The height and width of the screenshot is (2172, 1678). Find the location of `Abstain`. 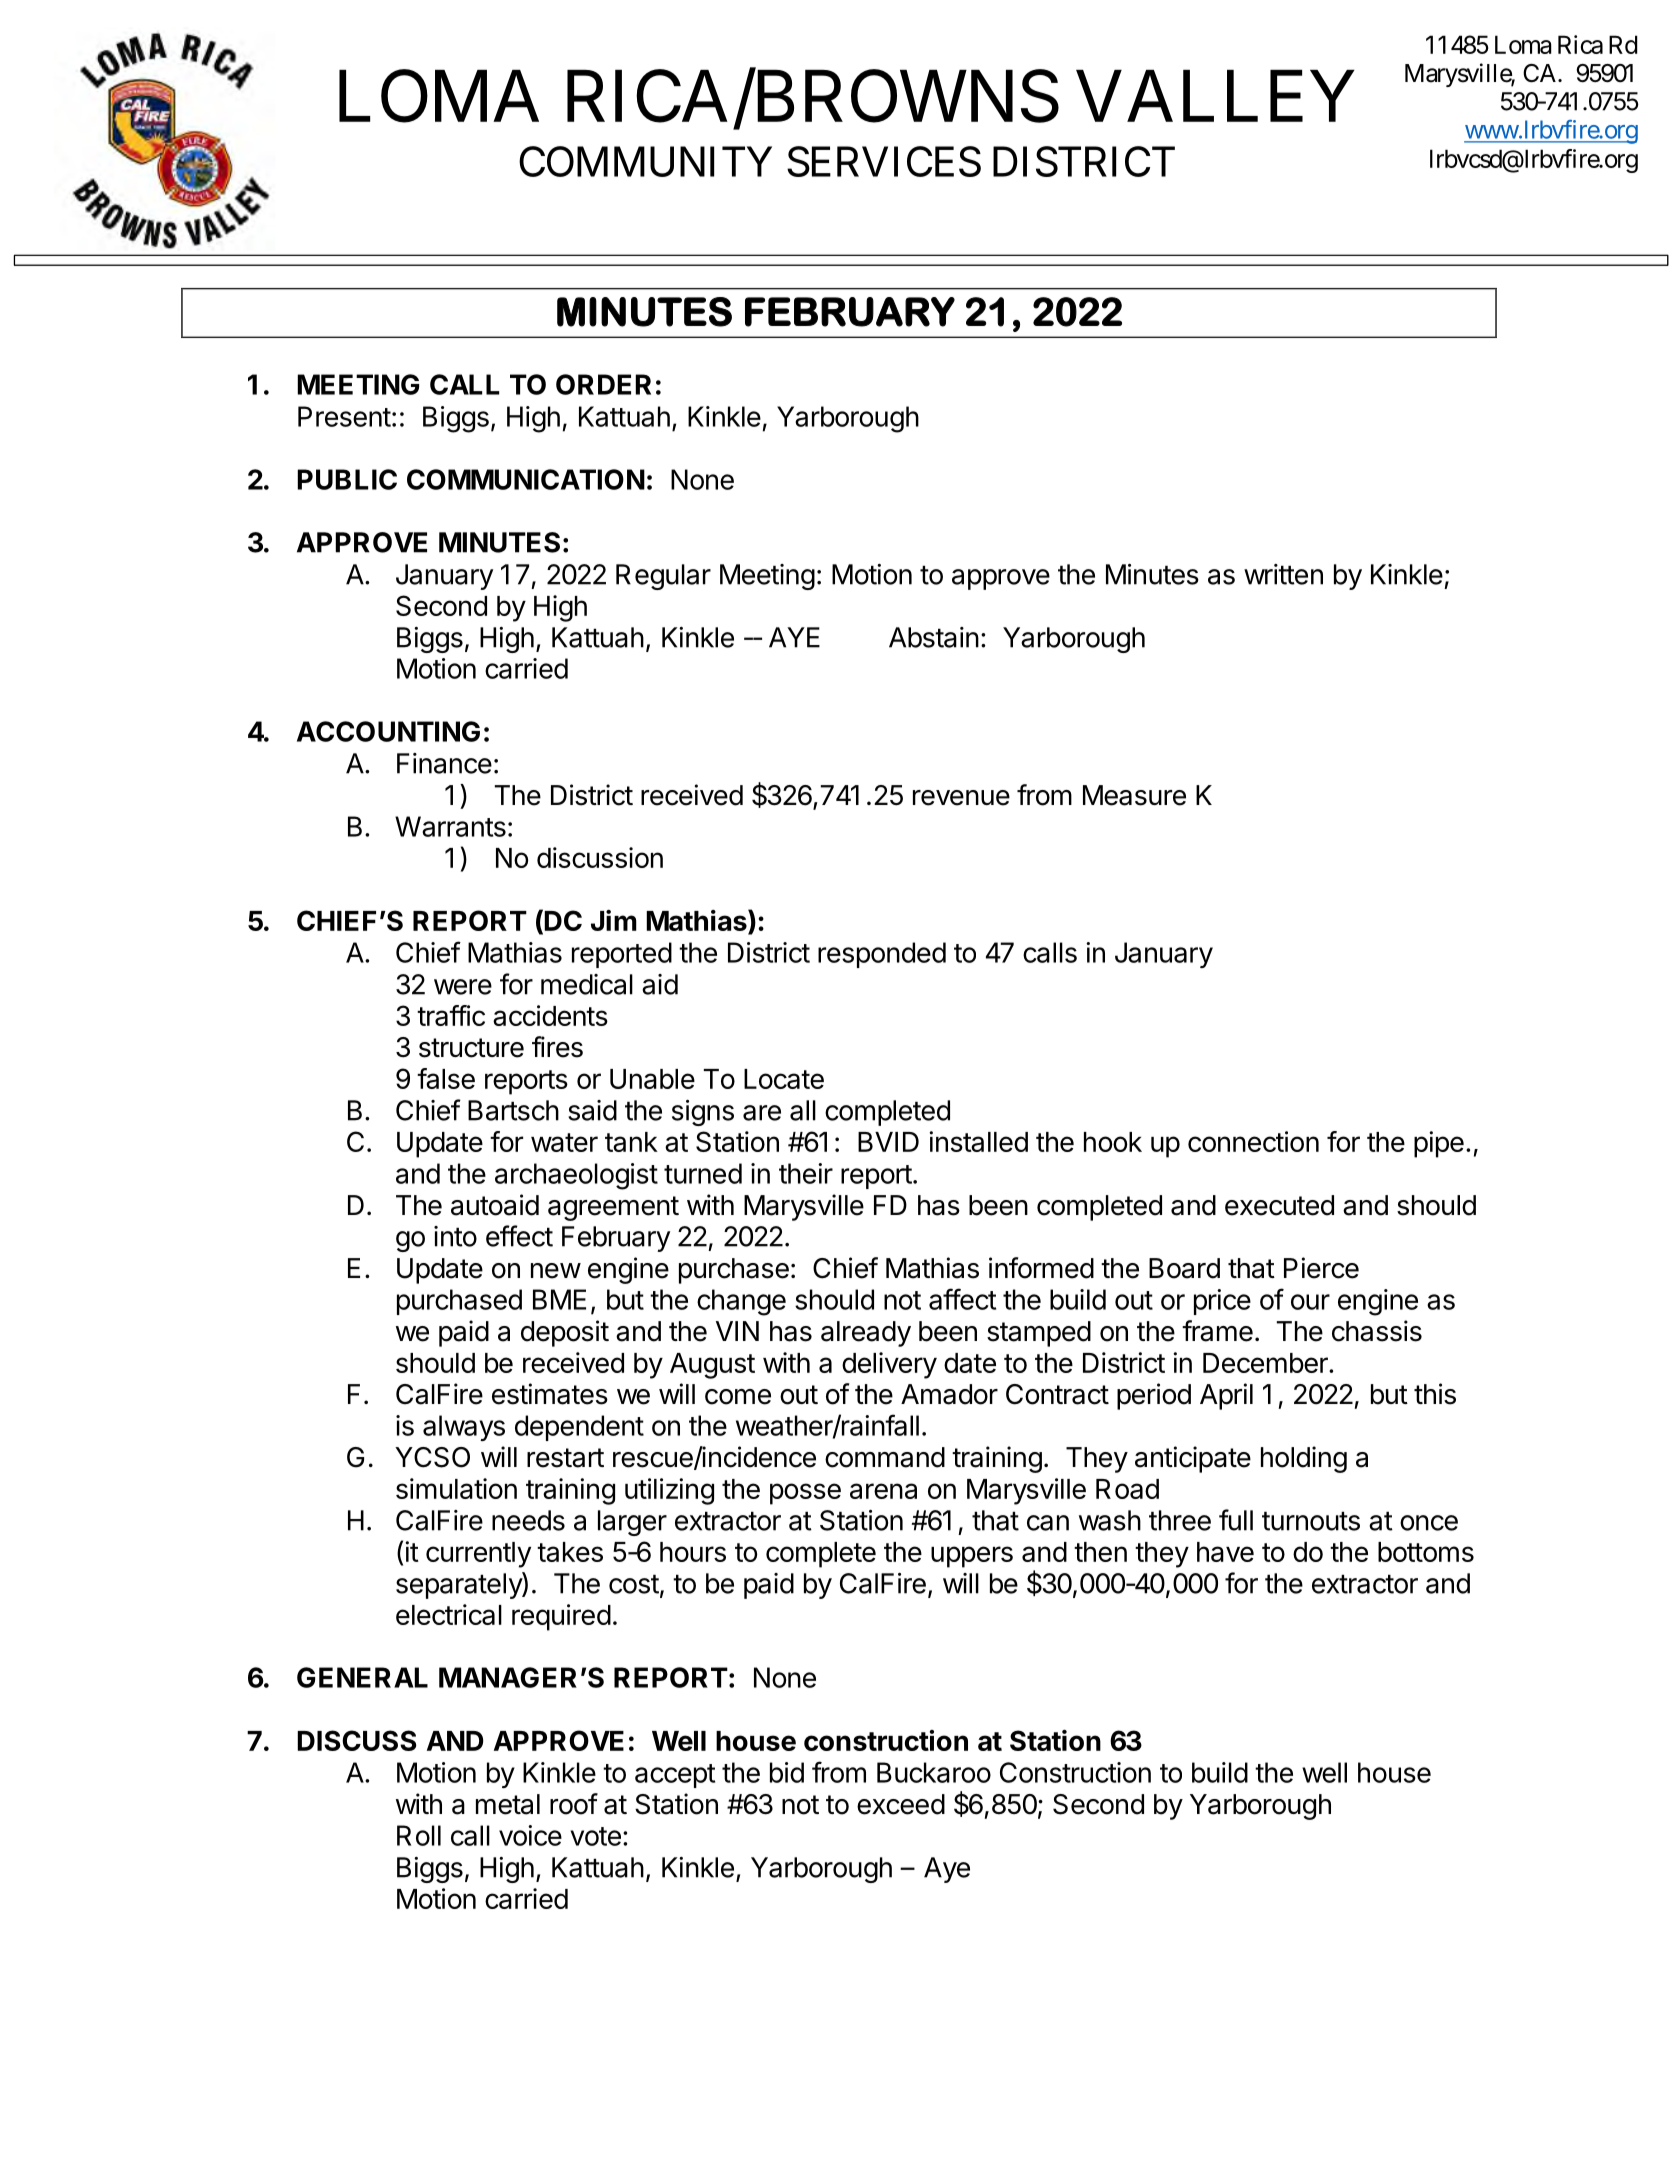

Abstain is located at coordinates (934, 637).
